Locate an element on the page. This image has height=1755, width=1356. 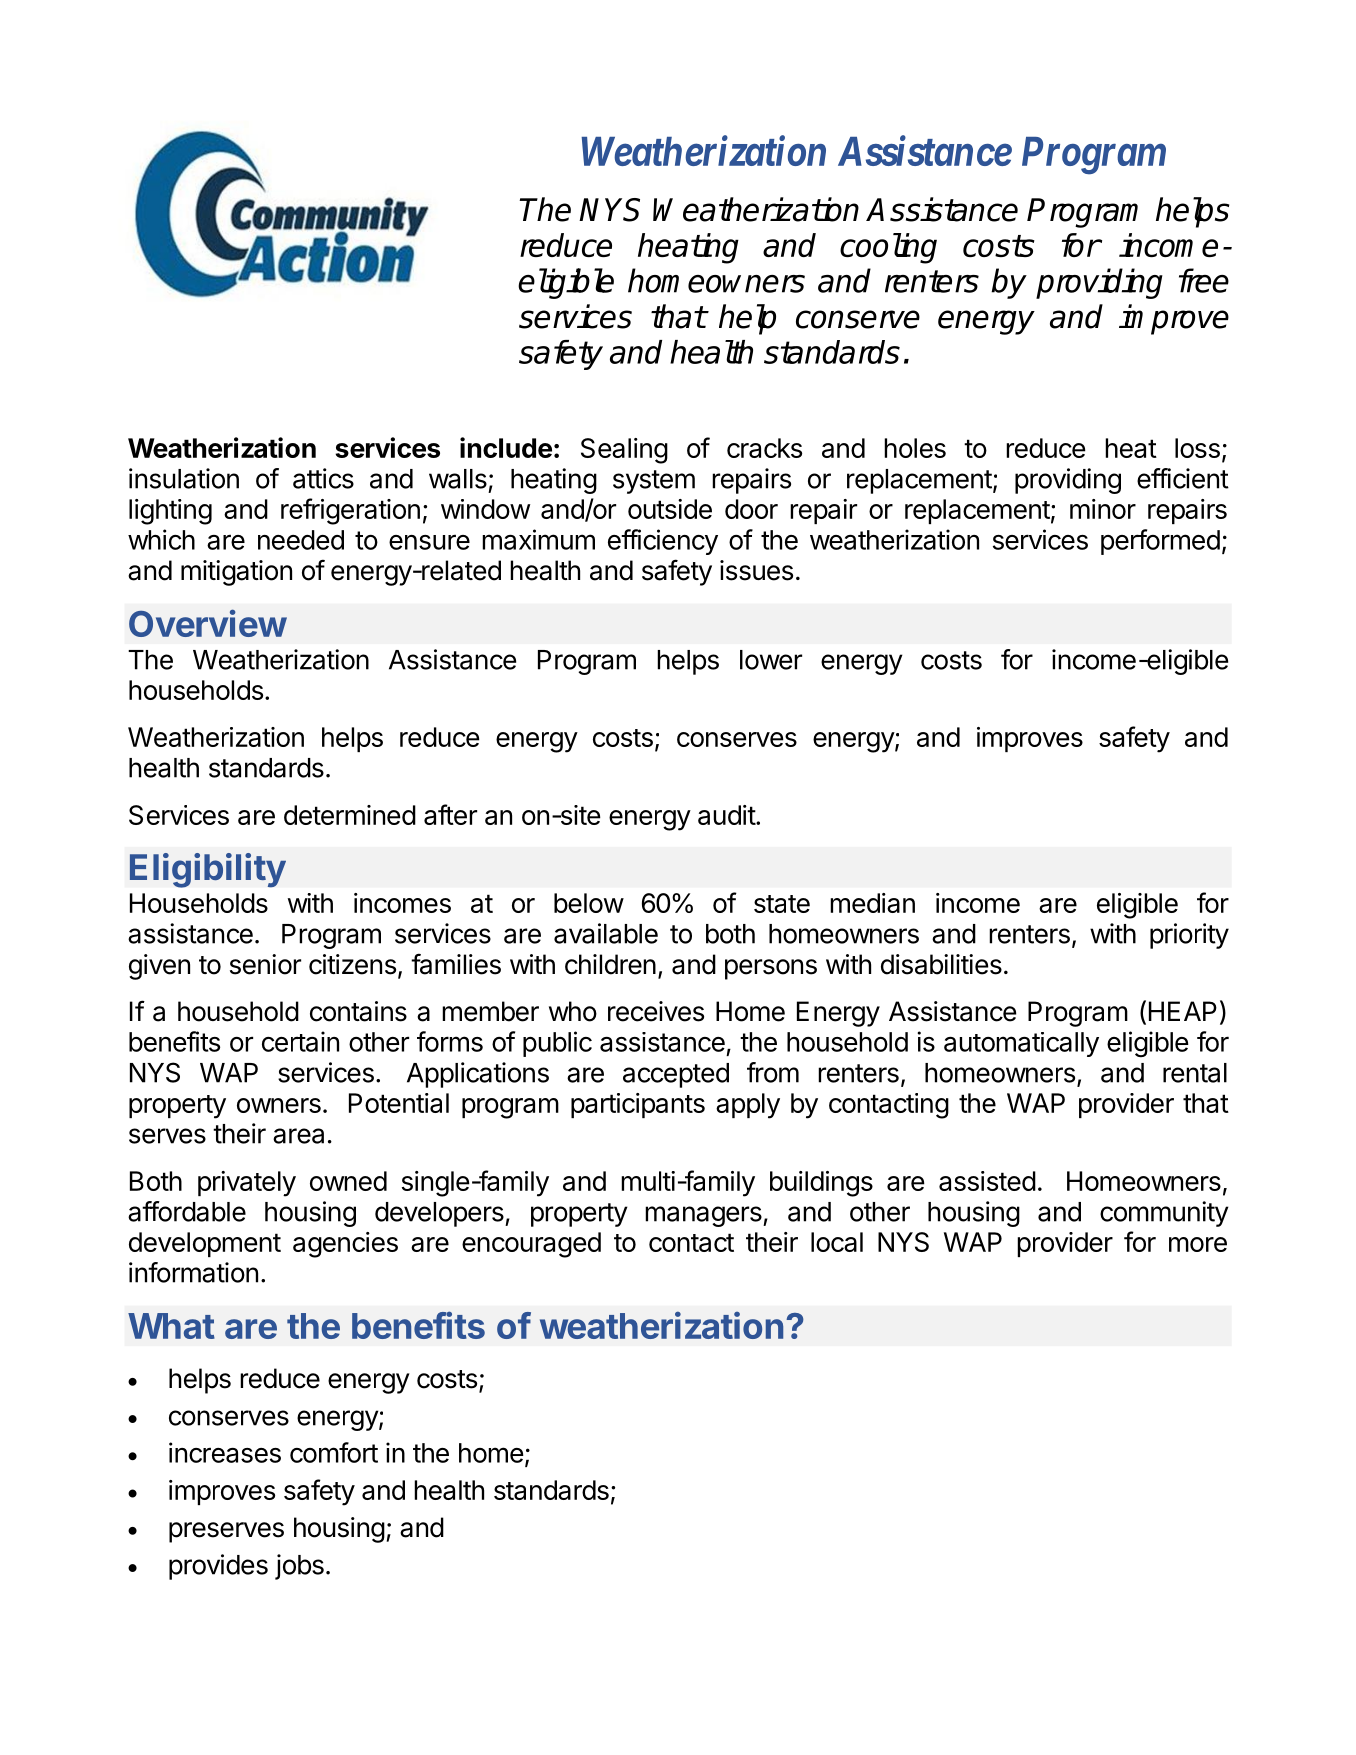
more is located at coordinates (1198, 1244).
